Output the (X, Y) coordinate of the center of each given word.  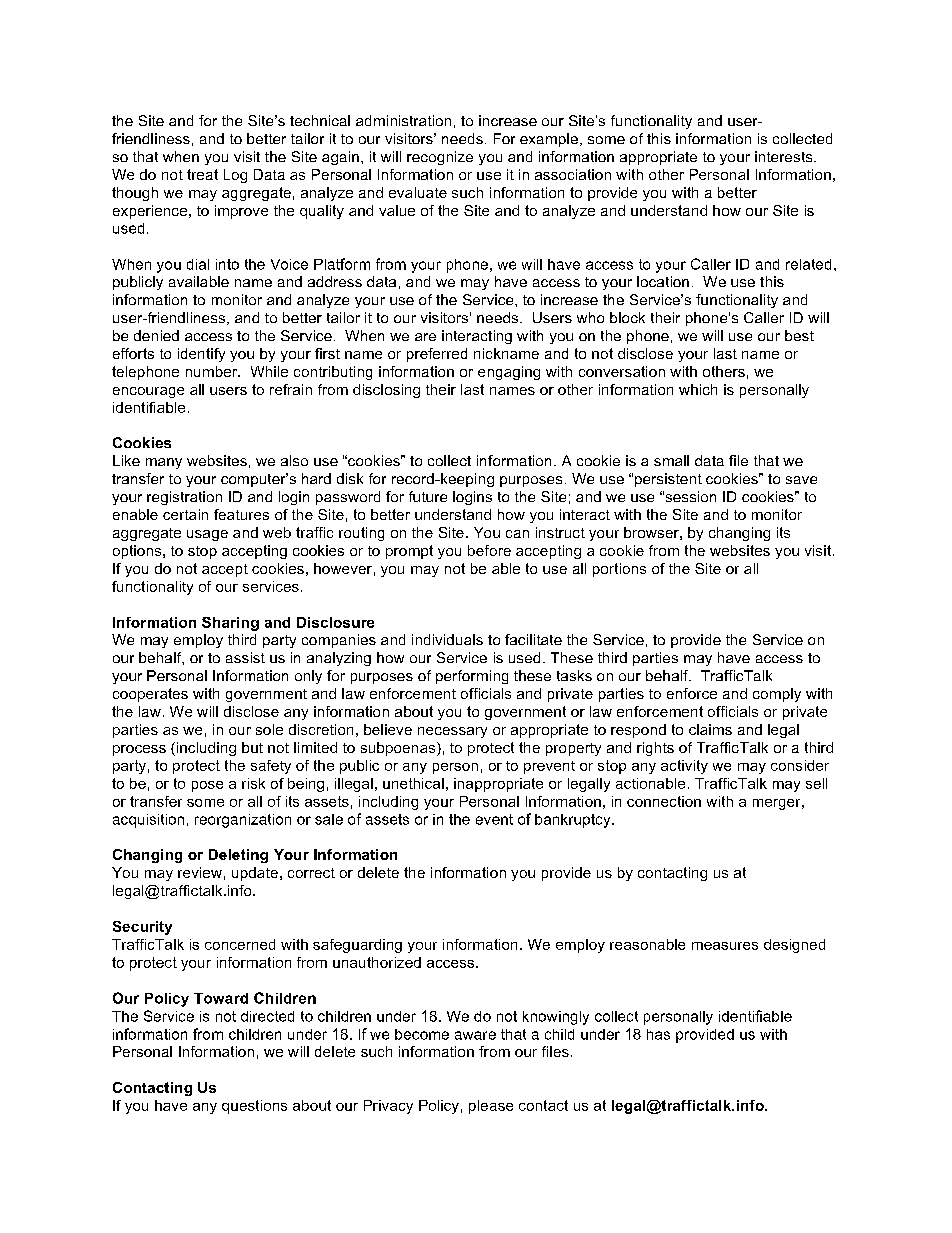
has (658, 1034)
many (164, 463)
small (671, 460)
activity (684, 767)
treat (202, 174)
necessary (452, 732)
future (428, 496)
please (491, 1107)
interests (785, 156)
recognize (440, 158)
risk (253, 783)
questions (254, 1107)
